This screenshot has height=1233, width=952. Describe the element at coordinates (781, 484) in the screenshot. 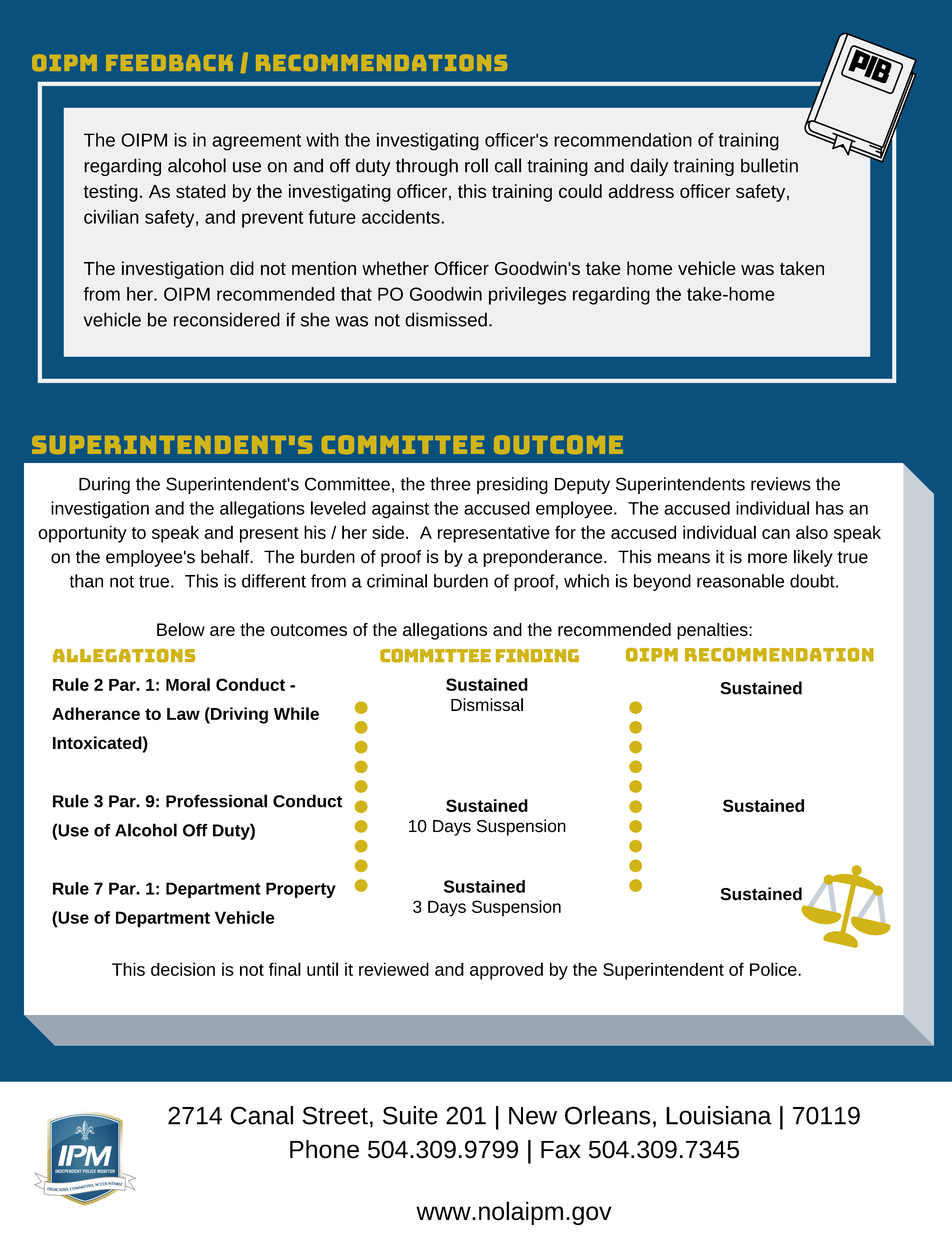

I see `reviews` at that location.
